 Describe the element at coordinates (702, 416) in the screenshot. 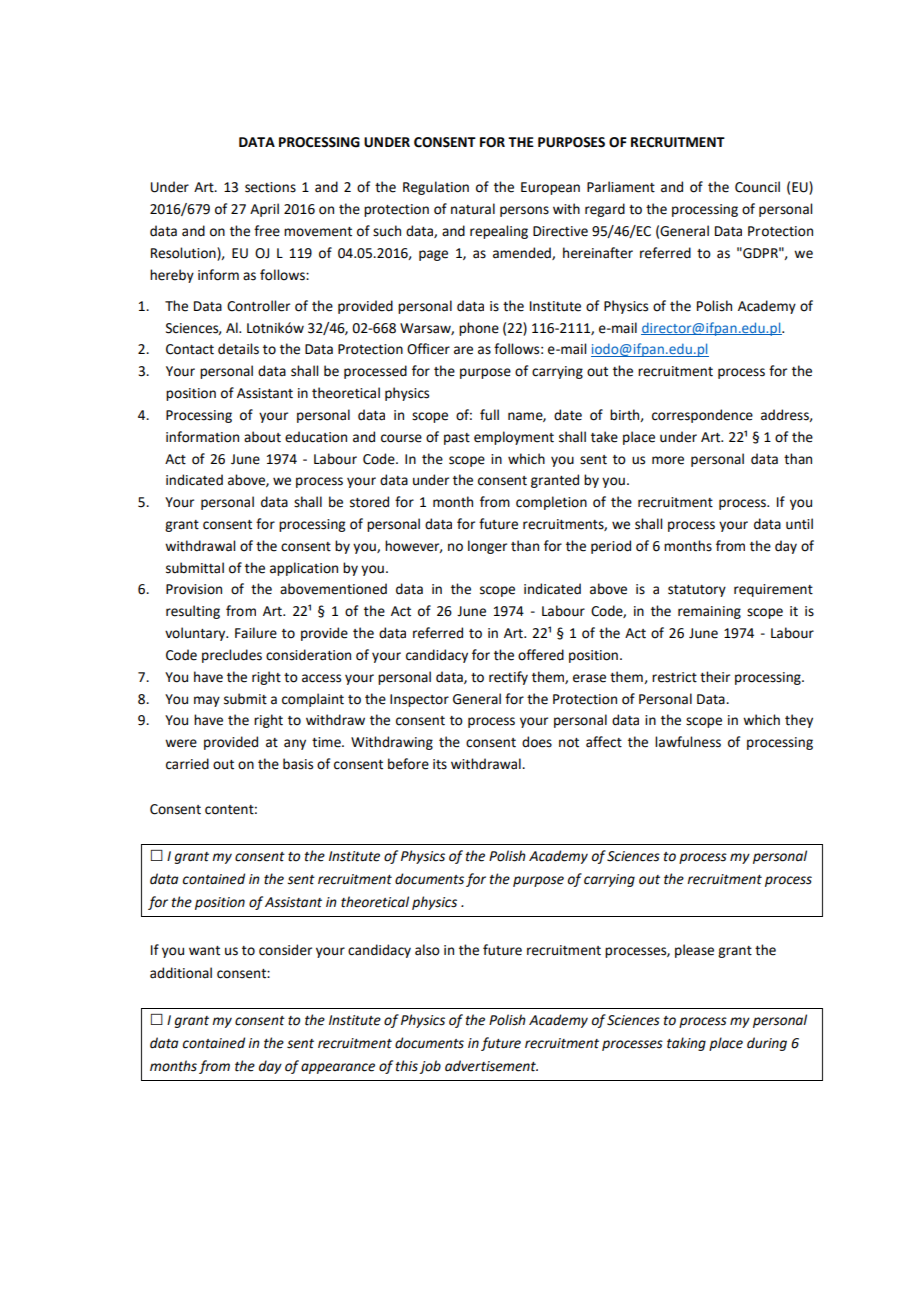

I see `correspondence` at that location.
